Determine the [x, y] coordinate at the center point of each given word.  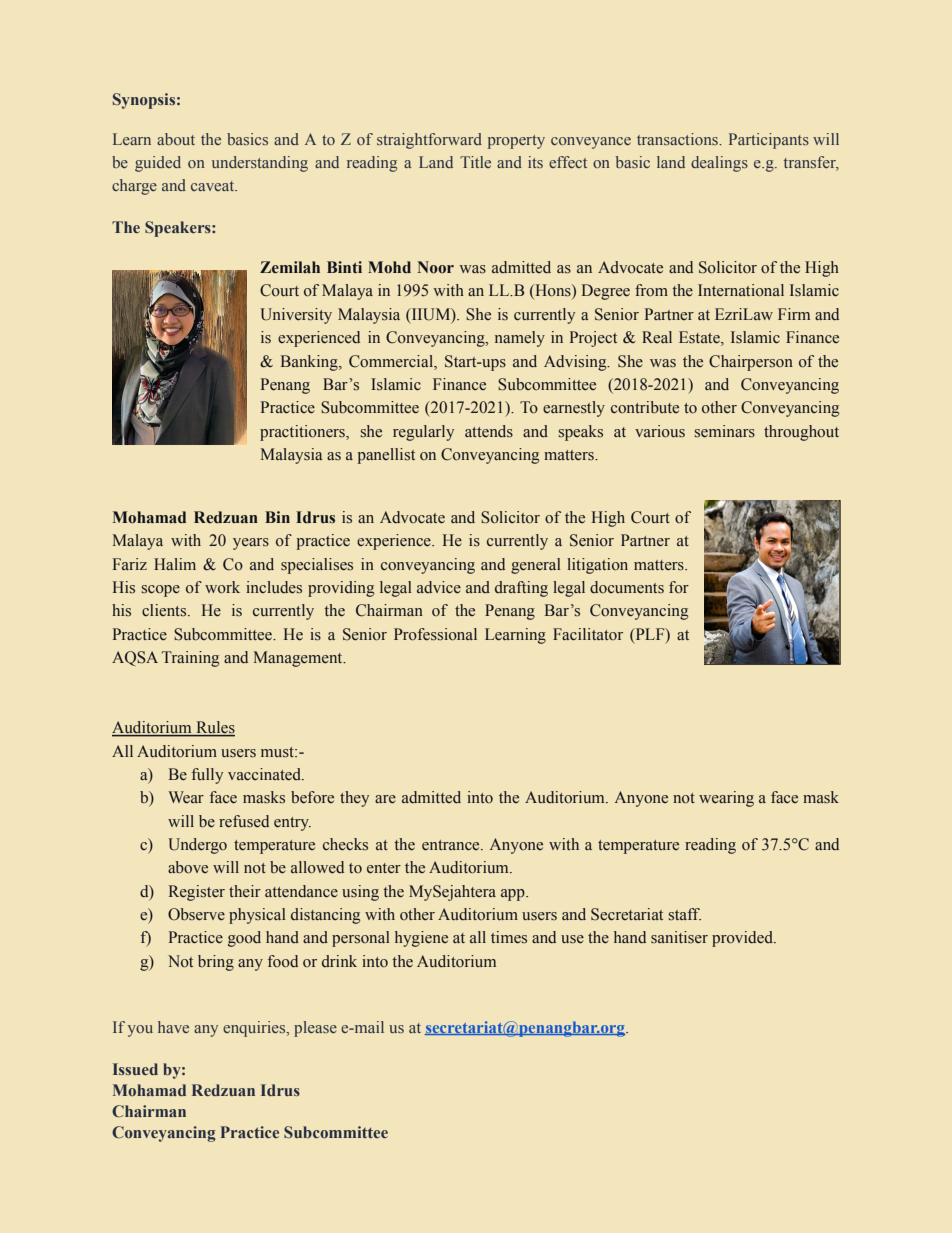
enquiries [255, 1029]
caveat [214, 186]
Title [475, 162]
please [315, 1029]
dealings [719, 164]
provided [743, 939]
